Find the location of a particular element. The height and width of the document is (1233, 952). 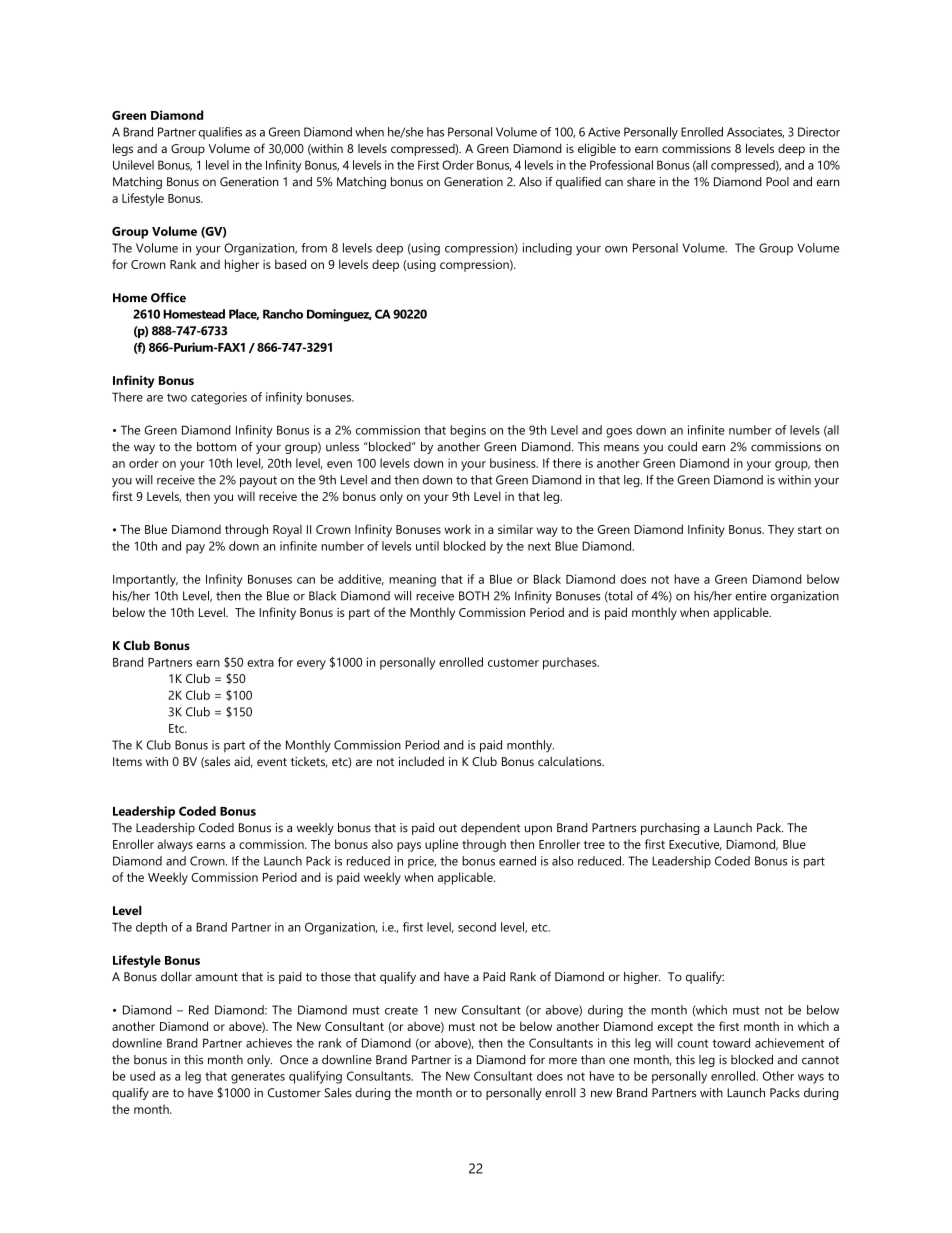

entire is located at coordinates (751, 596).
